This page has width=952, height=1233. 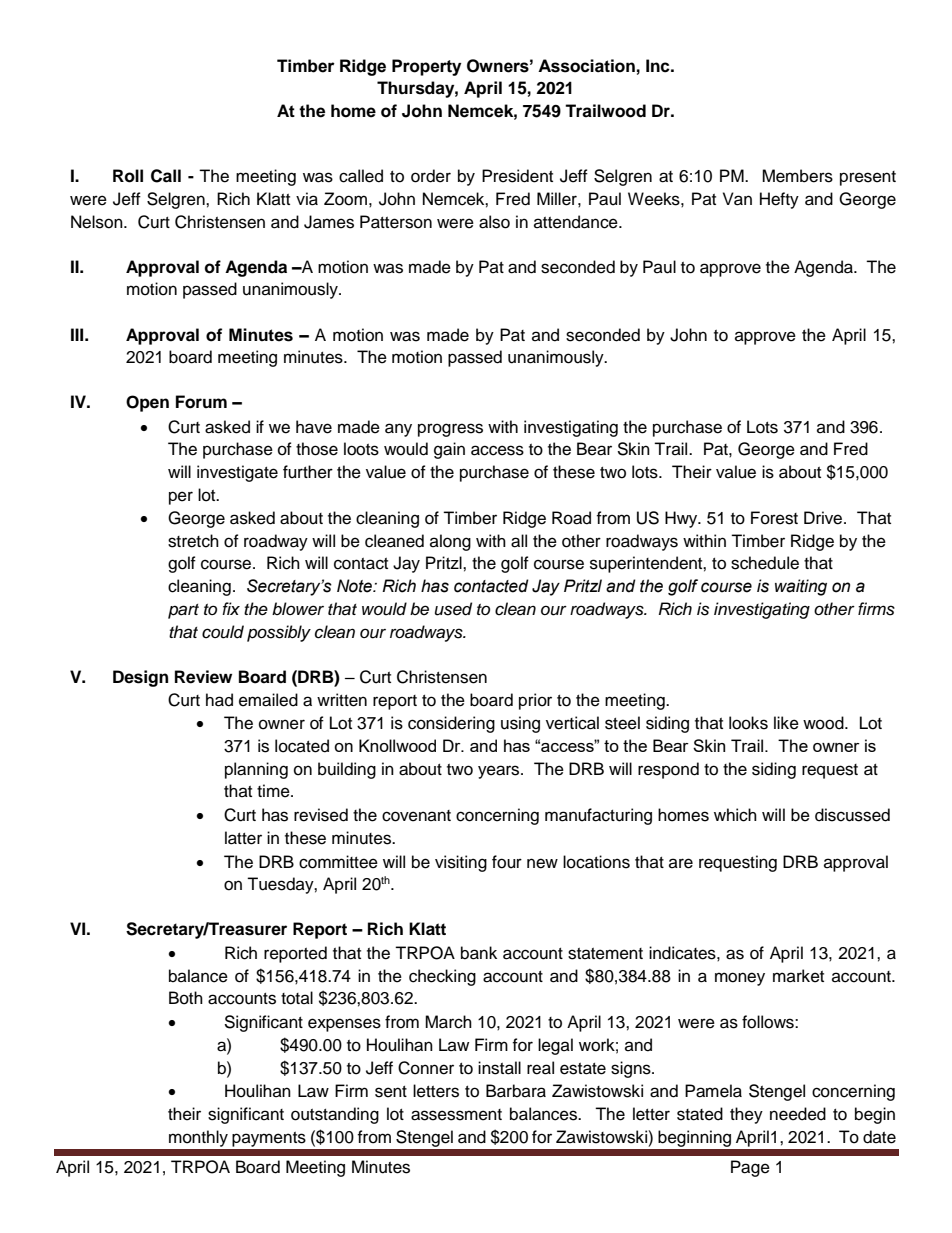 I want to click on outstanding, so click(x=335, y=1115).
